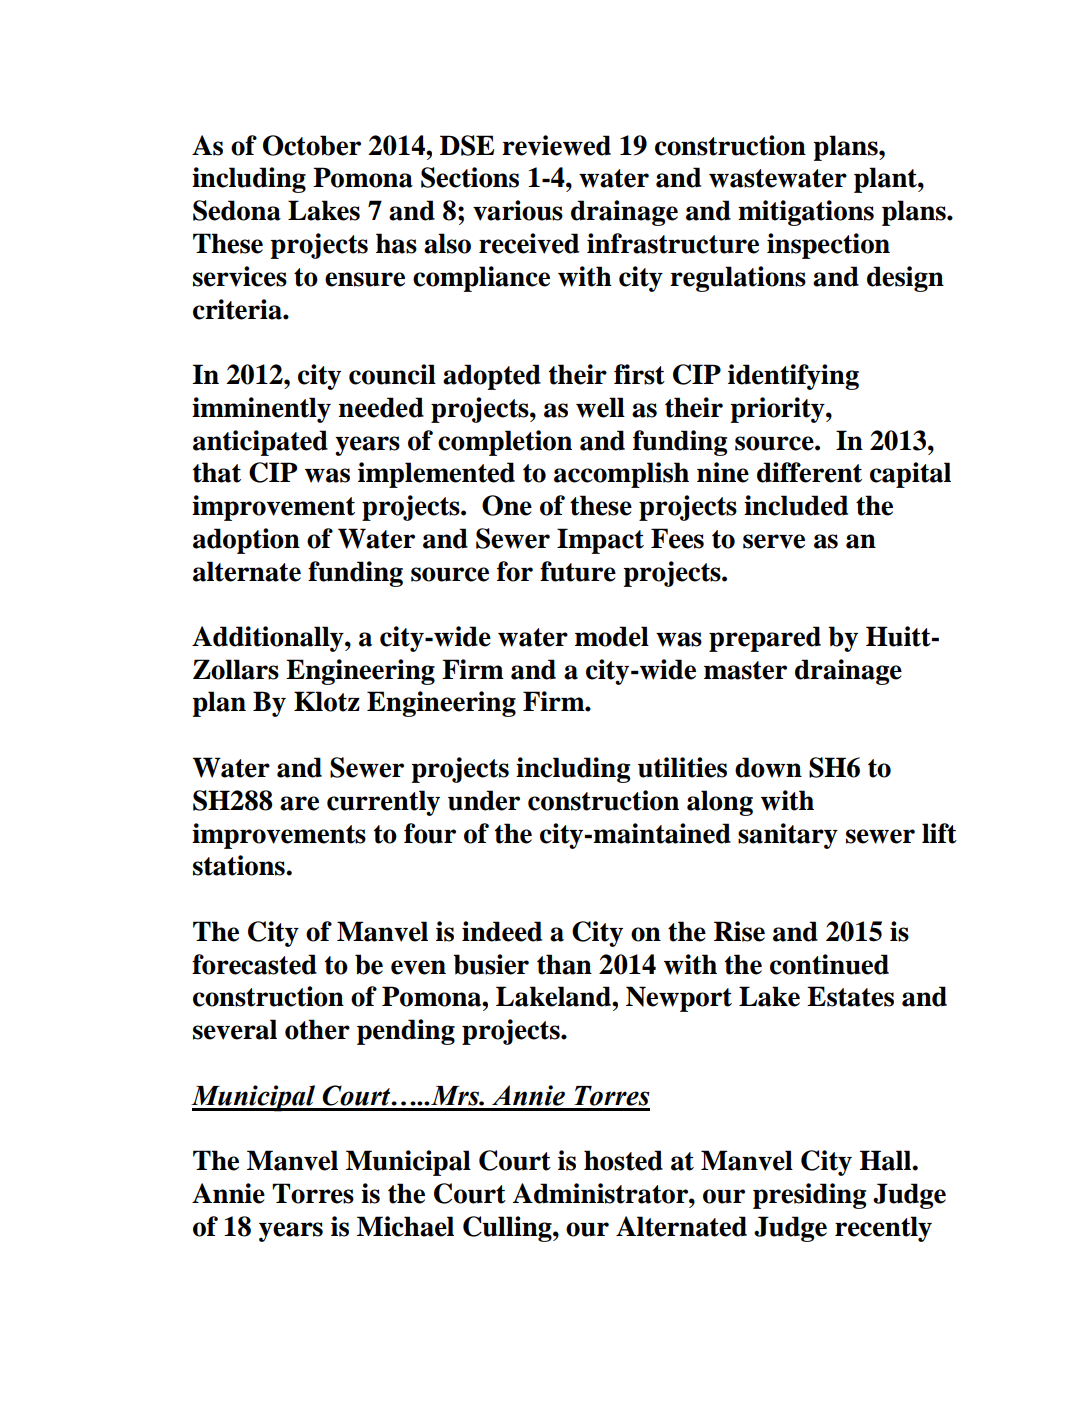 This page has height=1410, width=1090. What do you see at coordinates (806, 213) in the page?
I see `mitigations` at bounding box center [806, 213].
